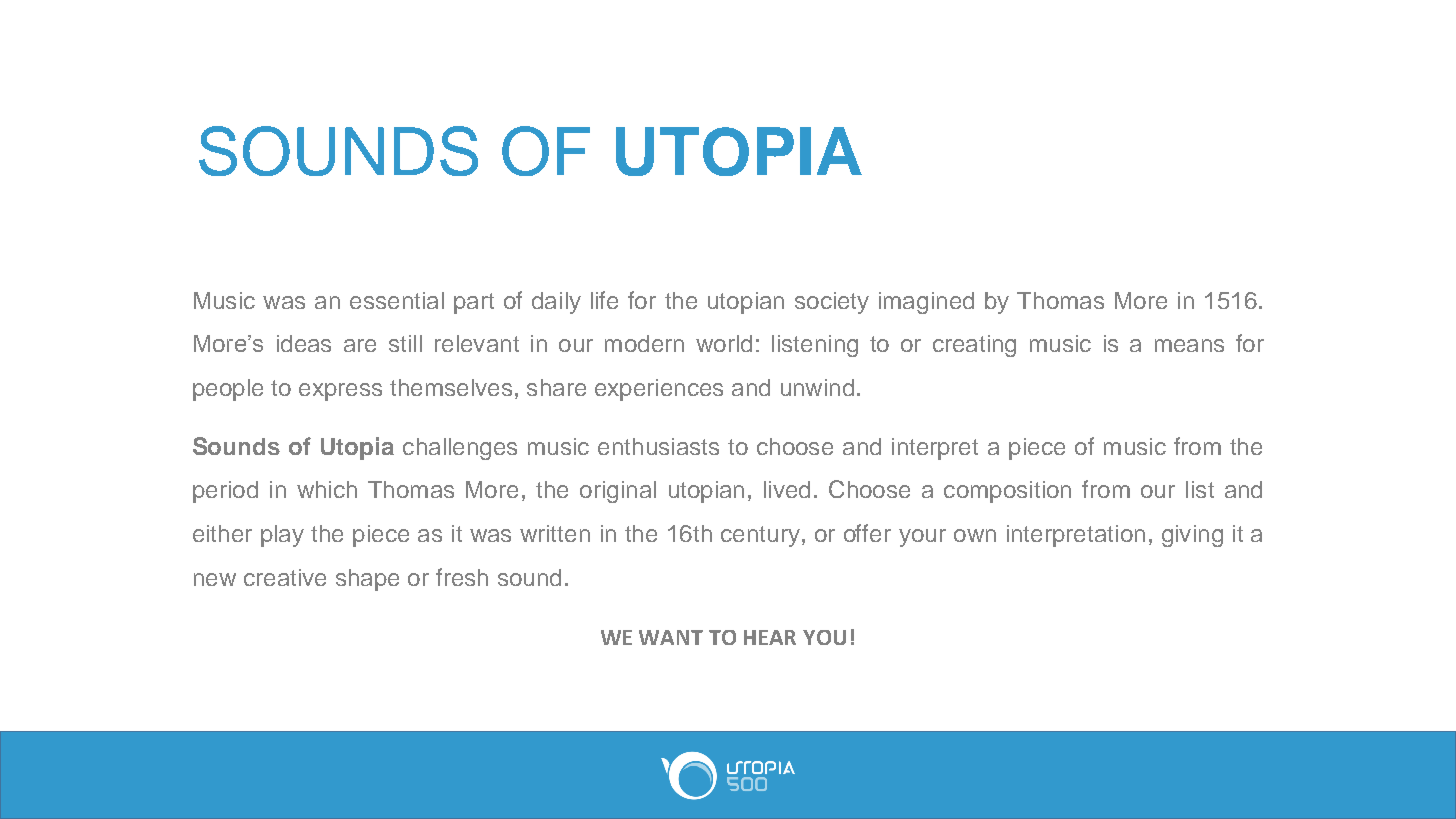 This screenshot has height=819, width=1456. Describe the element at coordinates (760, 536) in the screenshot. I see `century` at that location.
